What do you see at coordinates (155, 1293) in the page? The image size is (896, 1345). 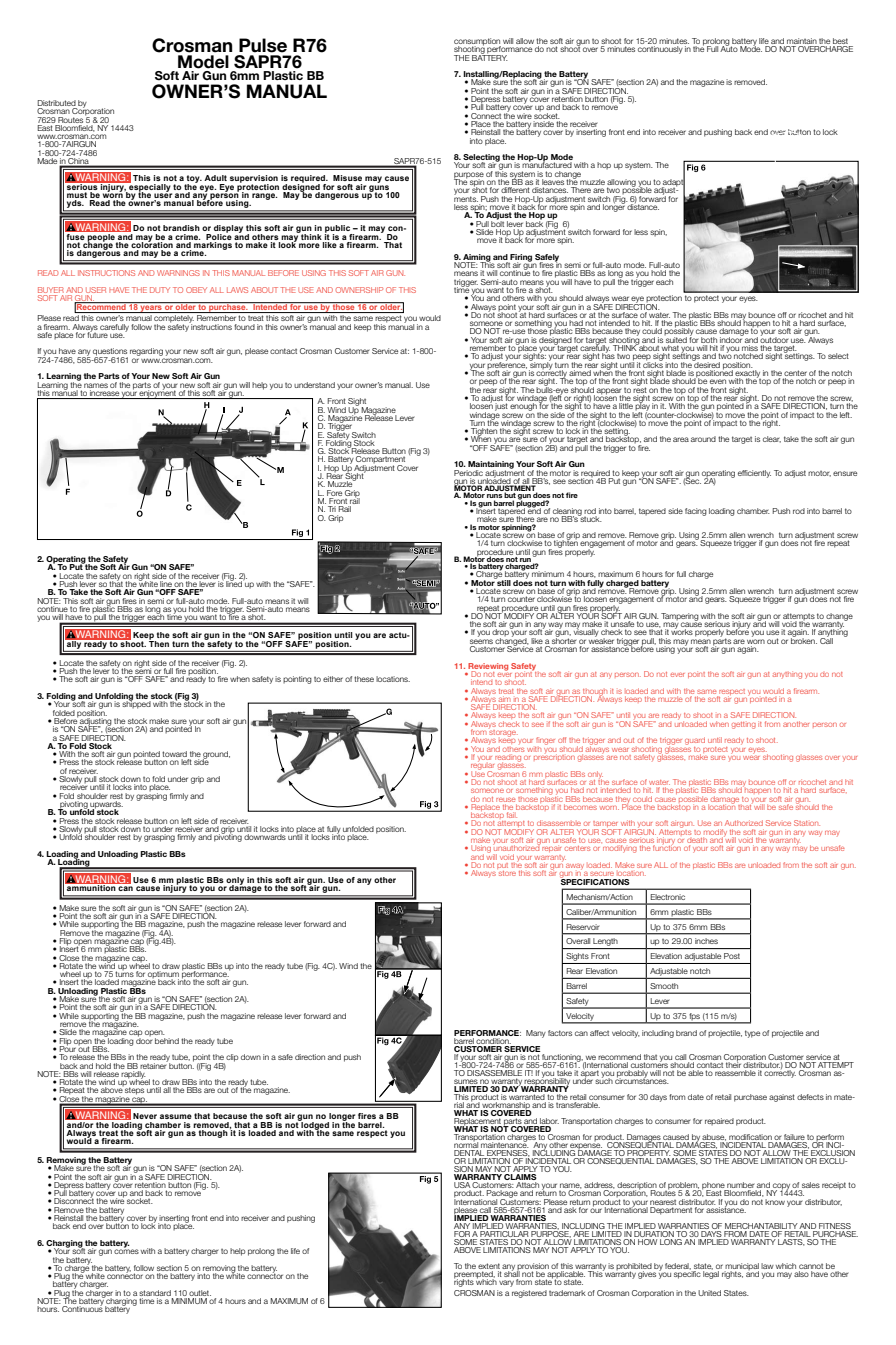 I see `standard` at bounding box center [155, 1293].
